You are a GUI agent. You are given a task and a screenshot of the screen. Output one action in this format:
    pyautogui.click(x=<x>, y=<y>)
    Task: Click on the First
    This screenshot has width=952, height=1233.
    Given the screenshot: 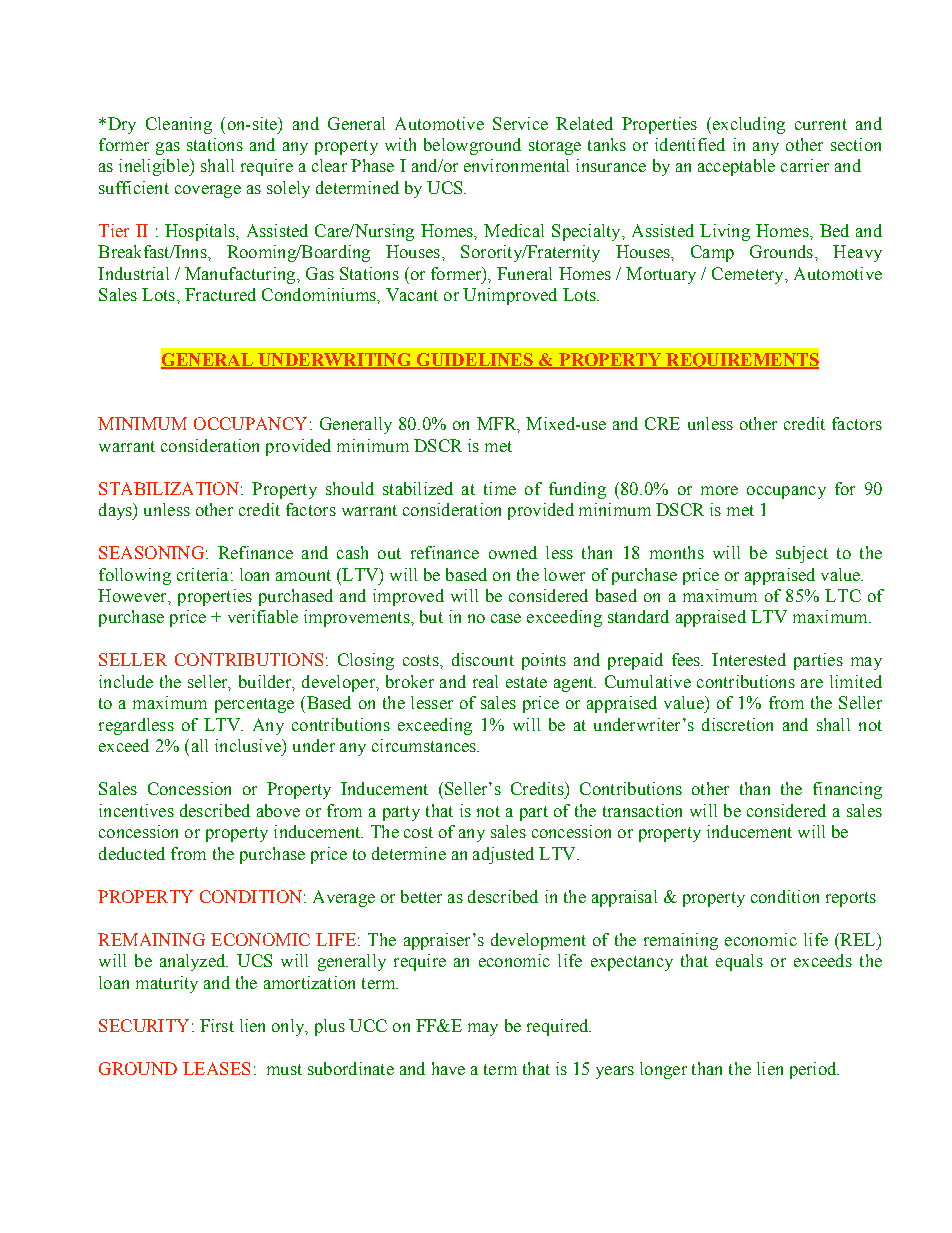 What is the action you would take?
    pyautogui.click(x=217, y=1025)
